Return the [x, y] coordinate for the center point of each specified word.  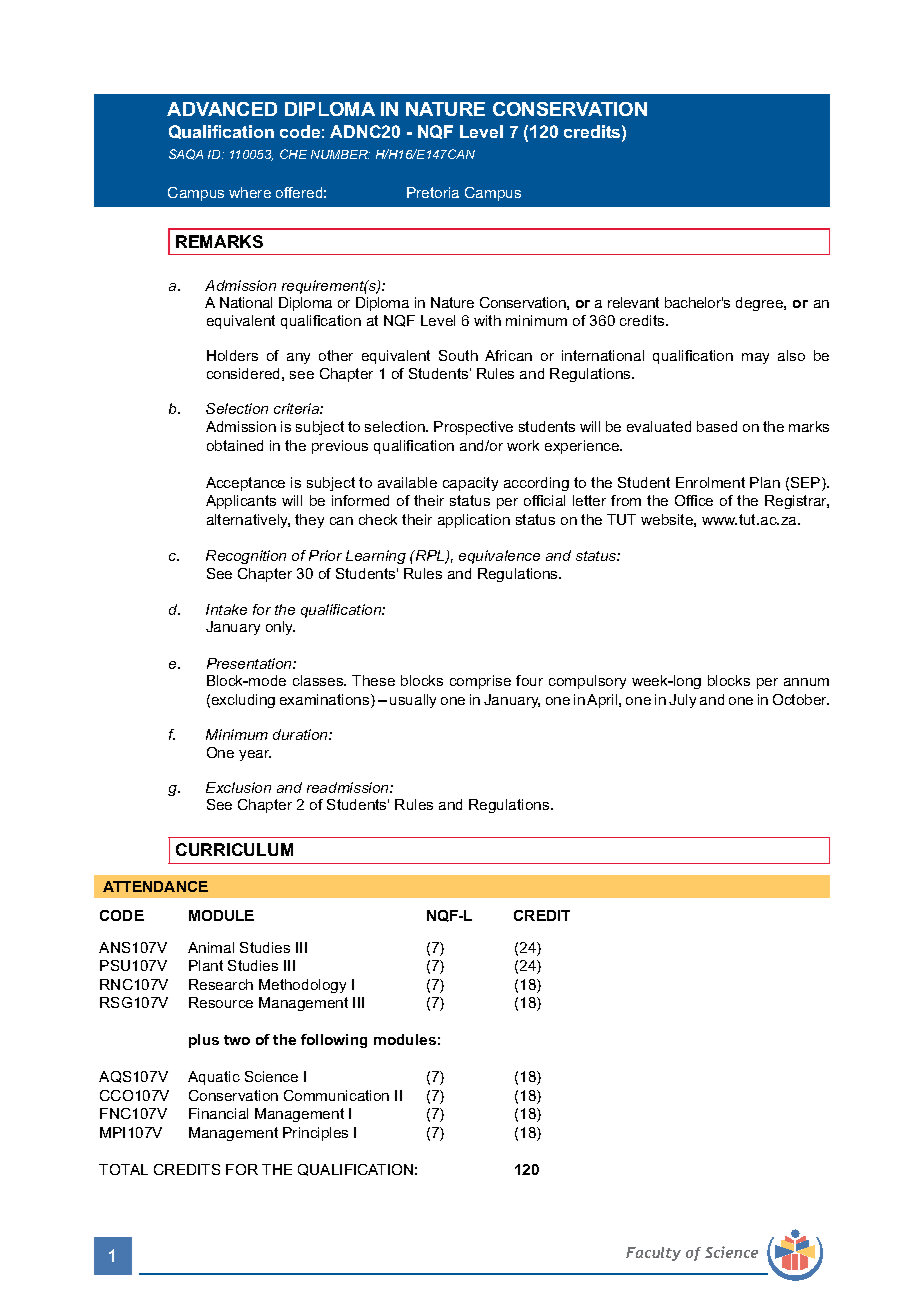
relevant [633, 302]
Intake [226, 609]
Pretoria [433, 192]
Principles [315, 1134]
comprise [480, 682]
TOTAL [123, 1169]
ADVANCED [222, 109]
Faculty [653, 1254]
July [682, 701]
